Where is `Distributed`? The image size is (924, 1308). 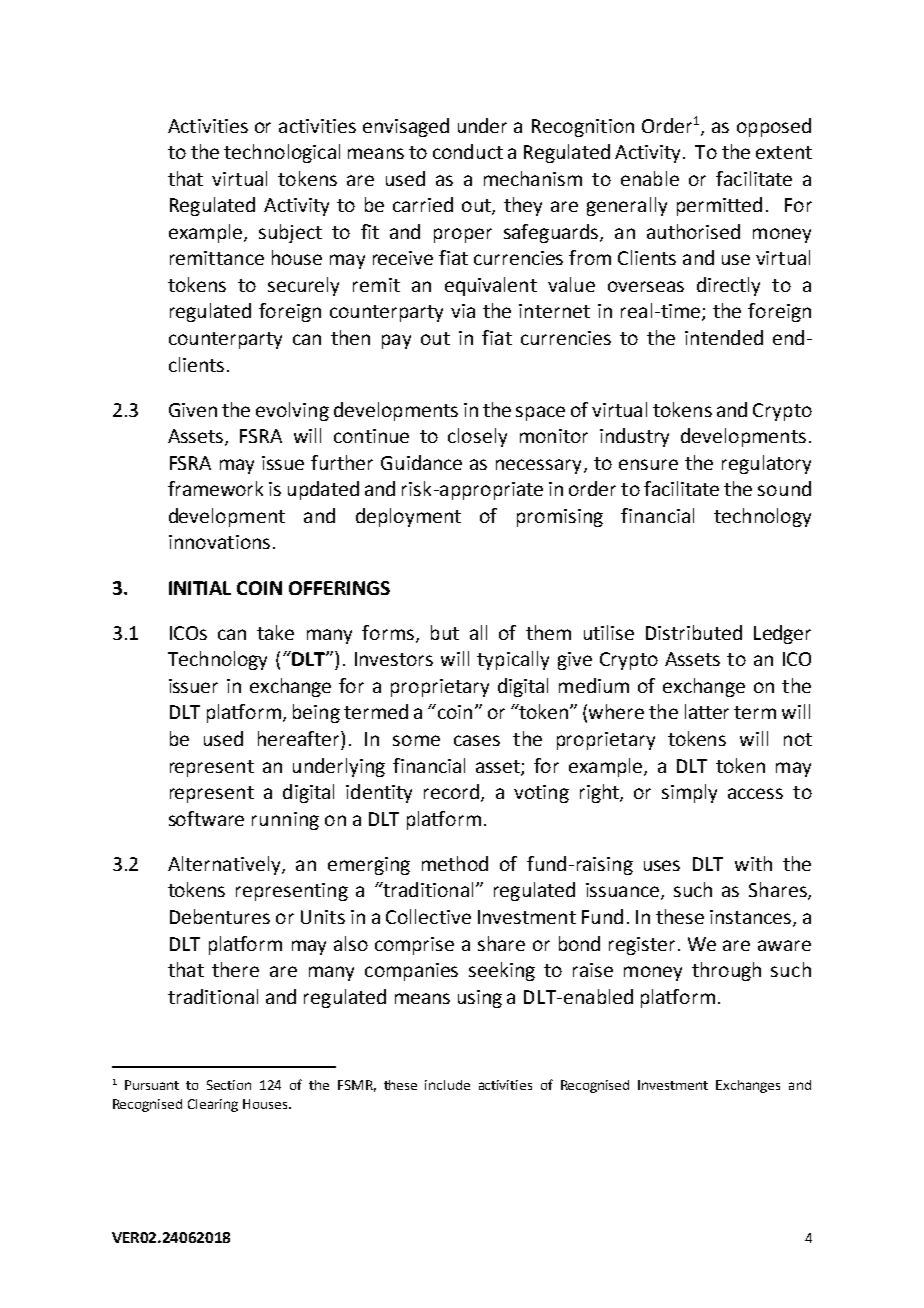 Distributed is located at coordinates (694, 632).
